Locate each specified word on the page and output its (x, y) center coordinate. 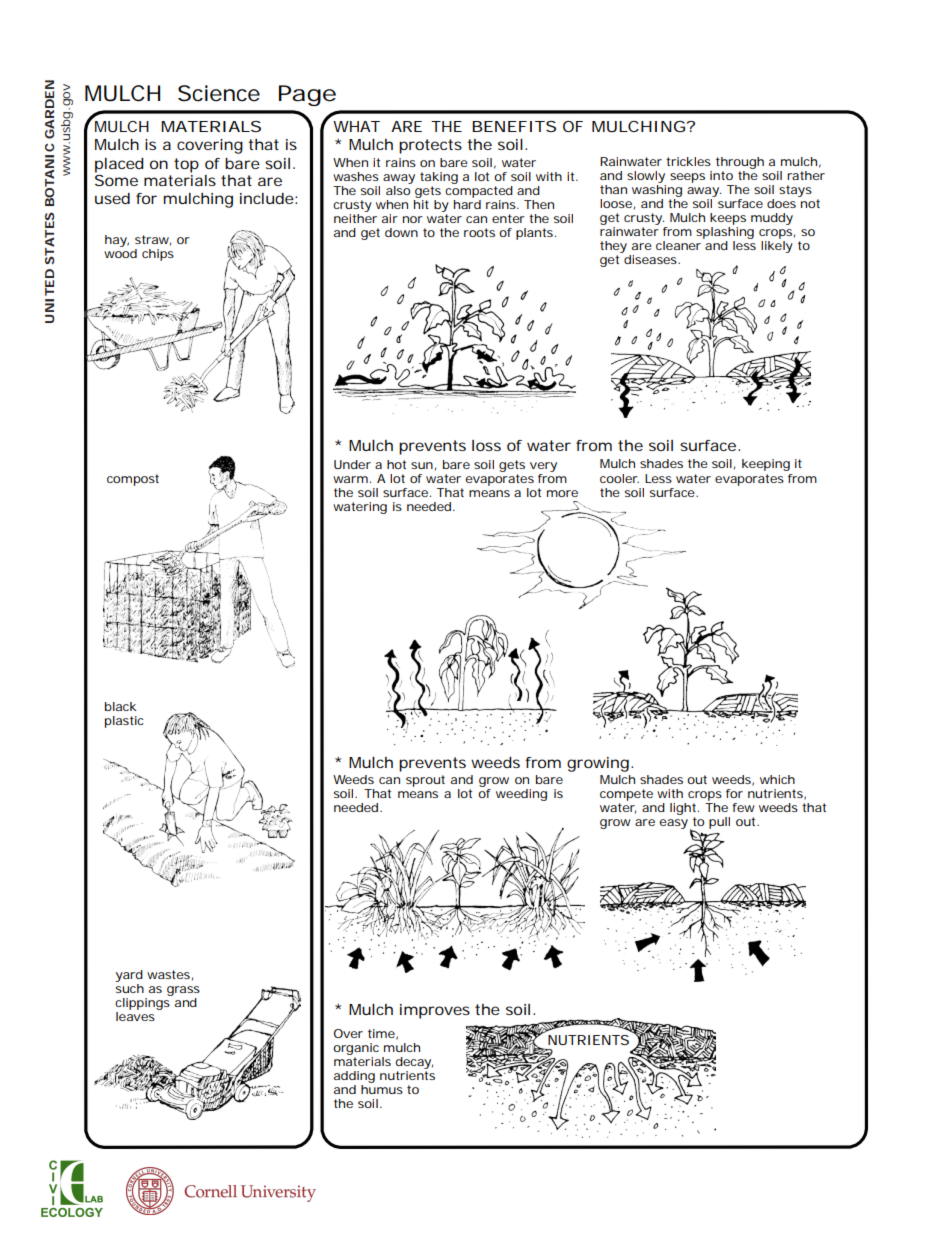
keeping (766, 465)
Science (219, 93)
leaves (135, 1015)
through (740, 164)
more (562, 493)
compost (133, 480)
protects (430, 146)
